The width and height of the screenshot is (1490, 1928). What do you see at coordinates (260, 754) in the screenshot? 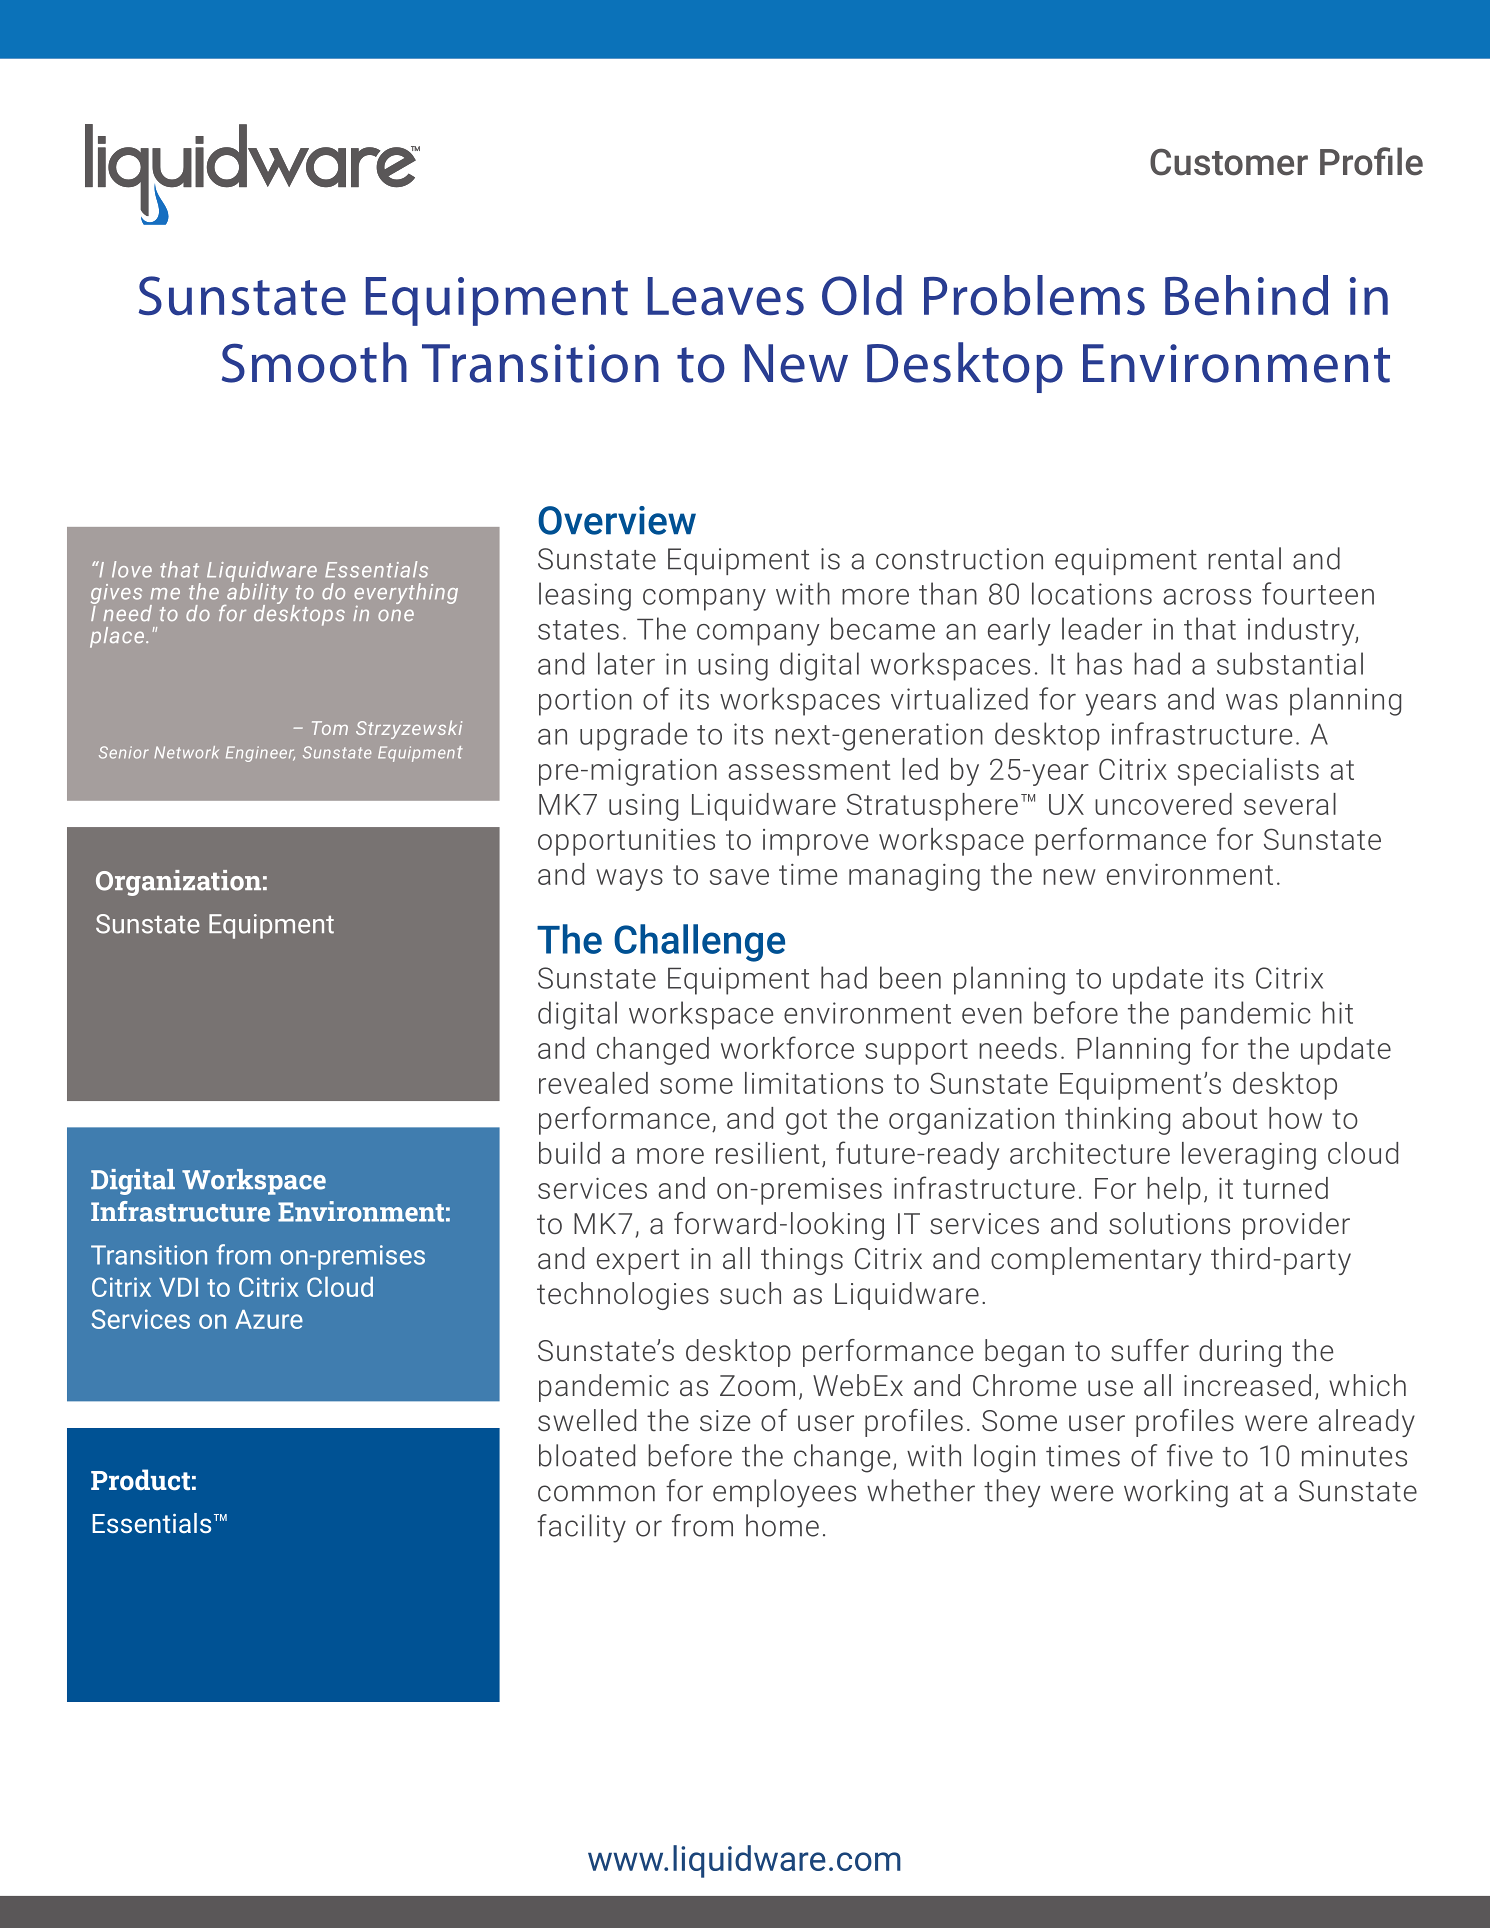
I see `Engineer` at bounding box center [260, 754].
